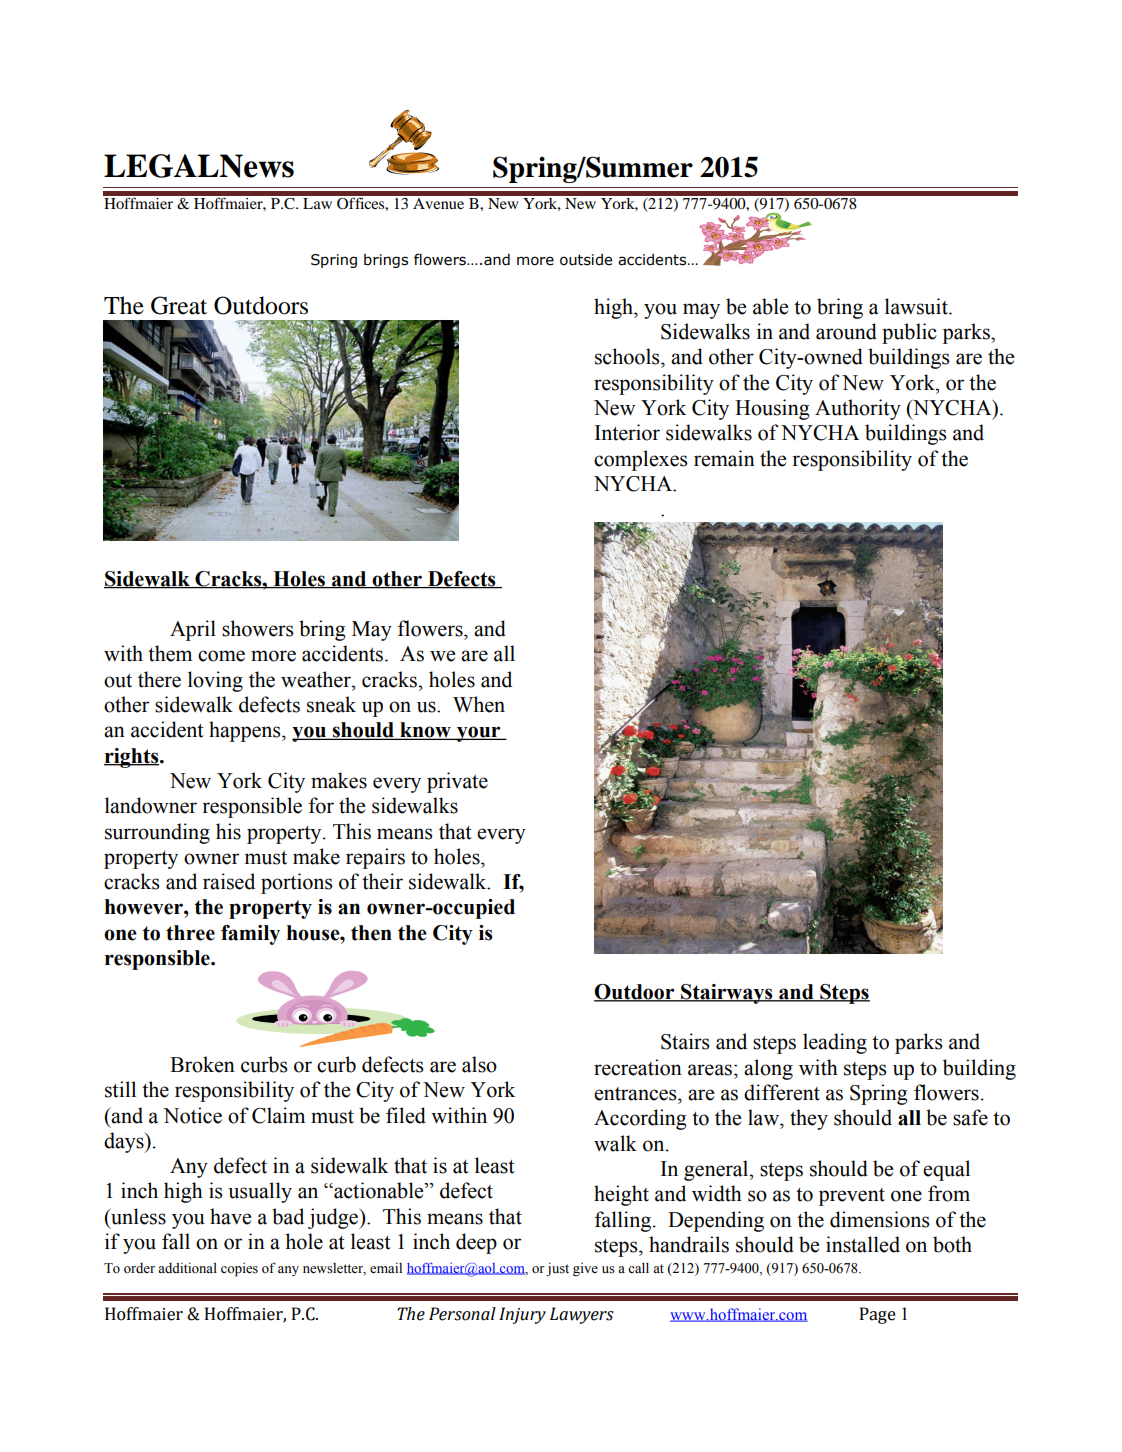 The height and width of the image is (1452, 1122). What do you see at coordinates (250, 935) in the image?
I see `family` at bounding box center [250, 935].
